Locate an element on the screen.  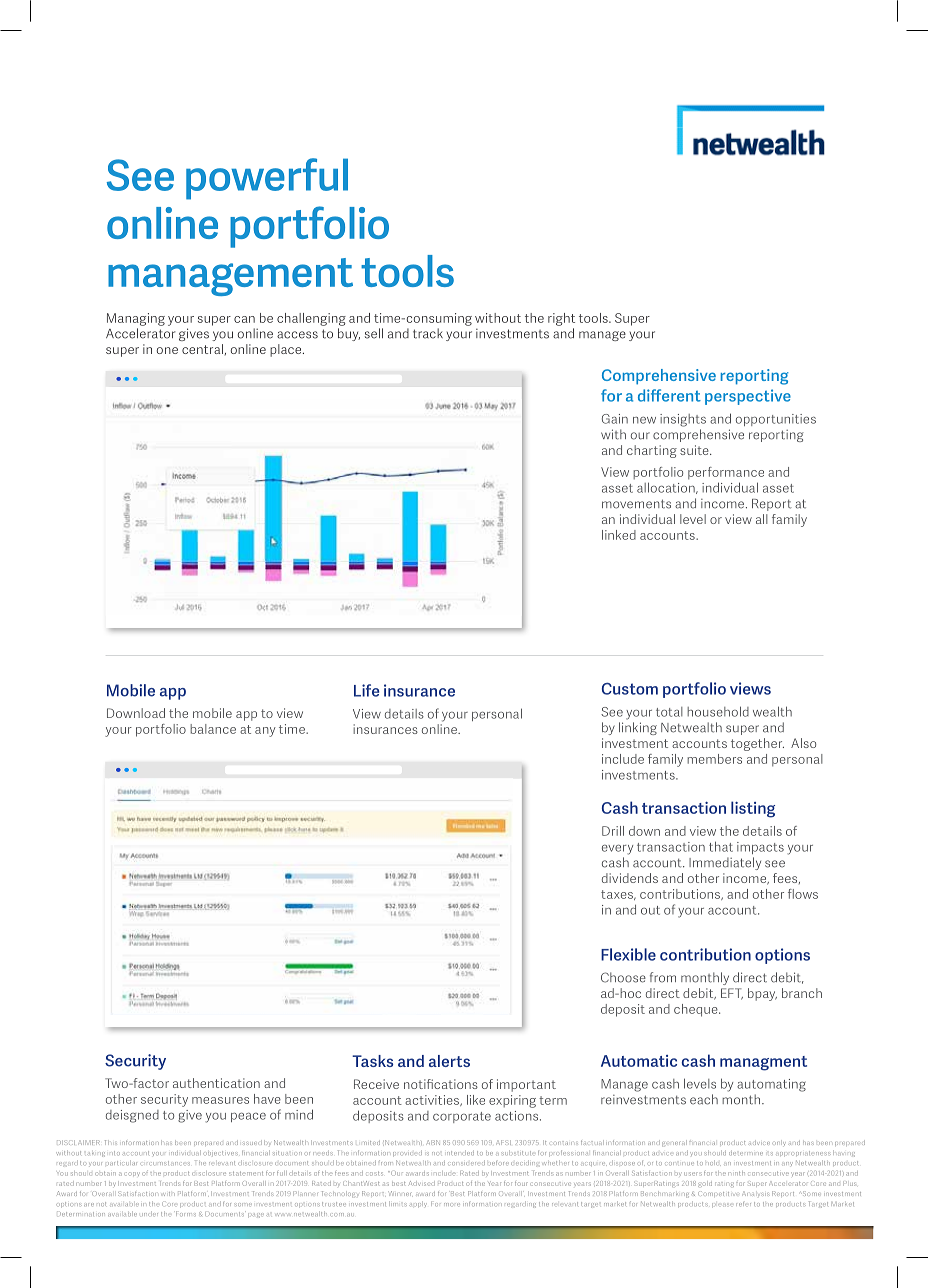
right is located at coordinates (561, 319).
